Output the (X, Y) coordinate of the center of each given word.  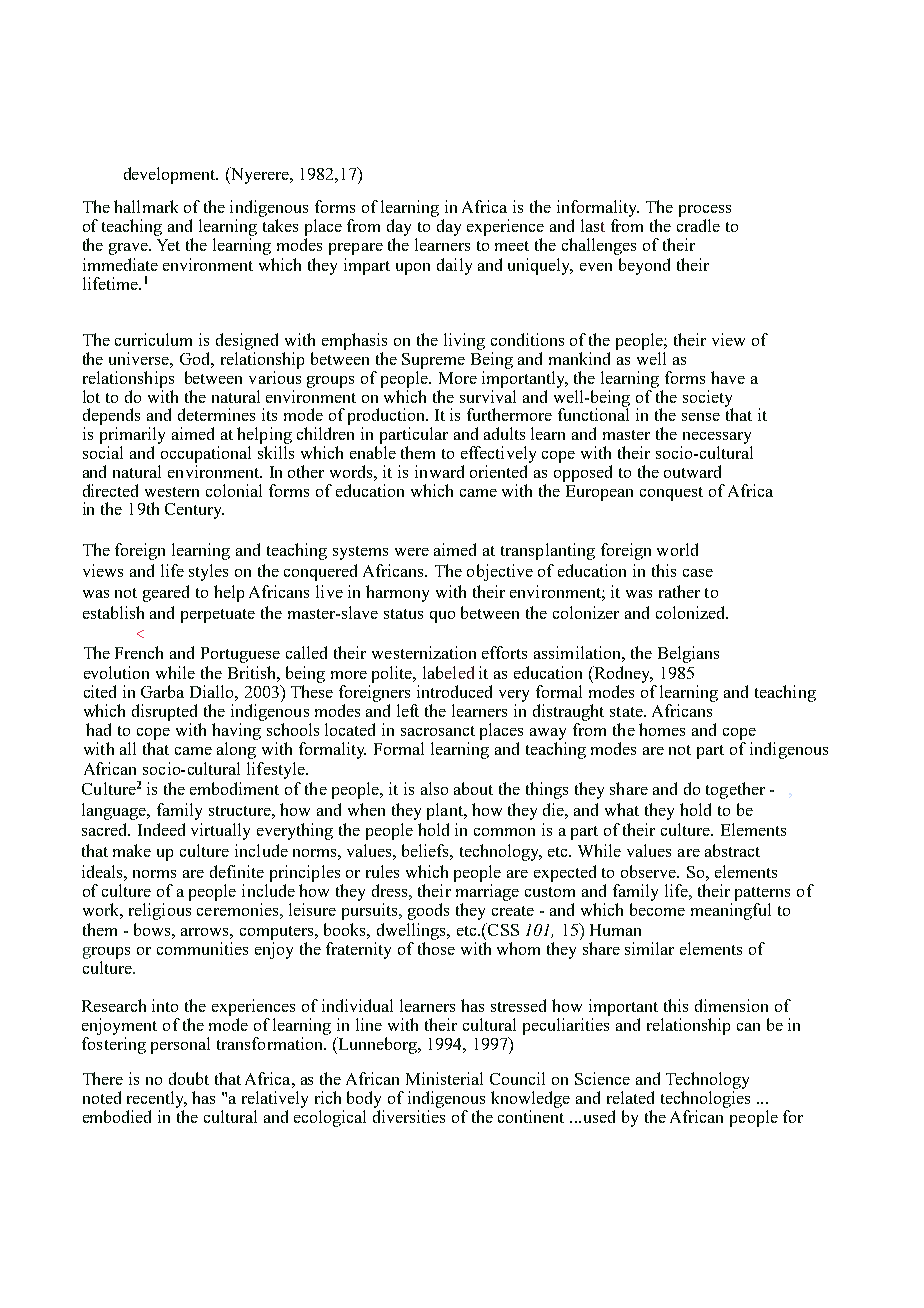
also (434, 788)
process (705, 212)
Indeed (161, 829)
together (735, 790)
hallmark (146, 206)
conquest (671, 494)
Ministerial (444, 1078)
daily (454, 266)
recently (157, 1099)
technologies (705, 1099)
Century (194, 511)
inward (439, 471)
